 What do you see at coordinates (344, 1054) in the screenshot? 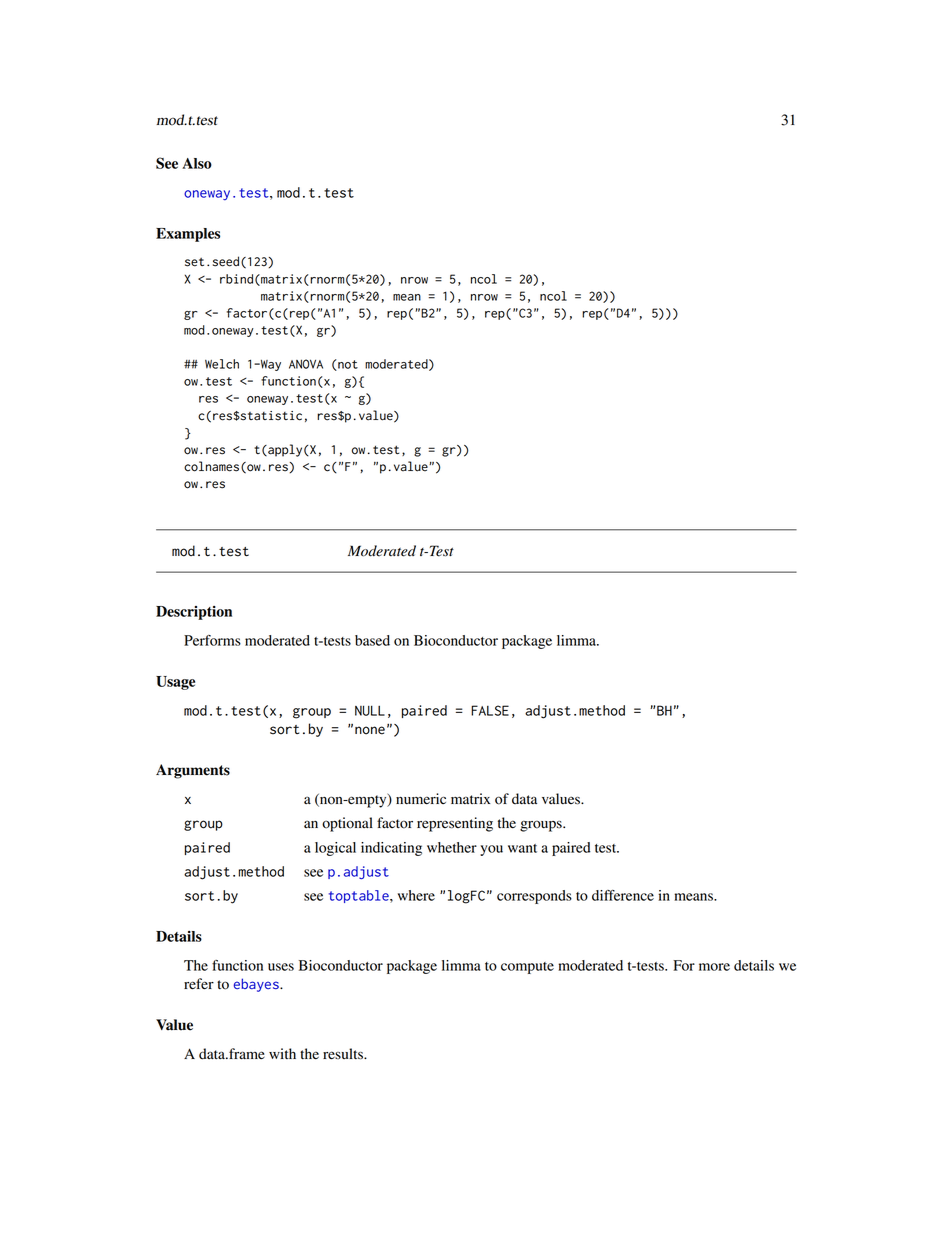
I see `results` at bounding box center [344, 1054].
